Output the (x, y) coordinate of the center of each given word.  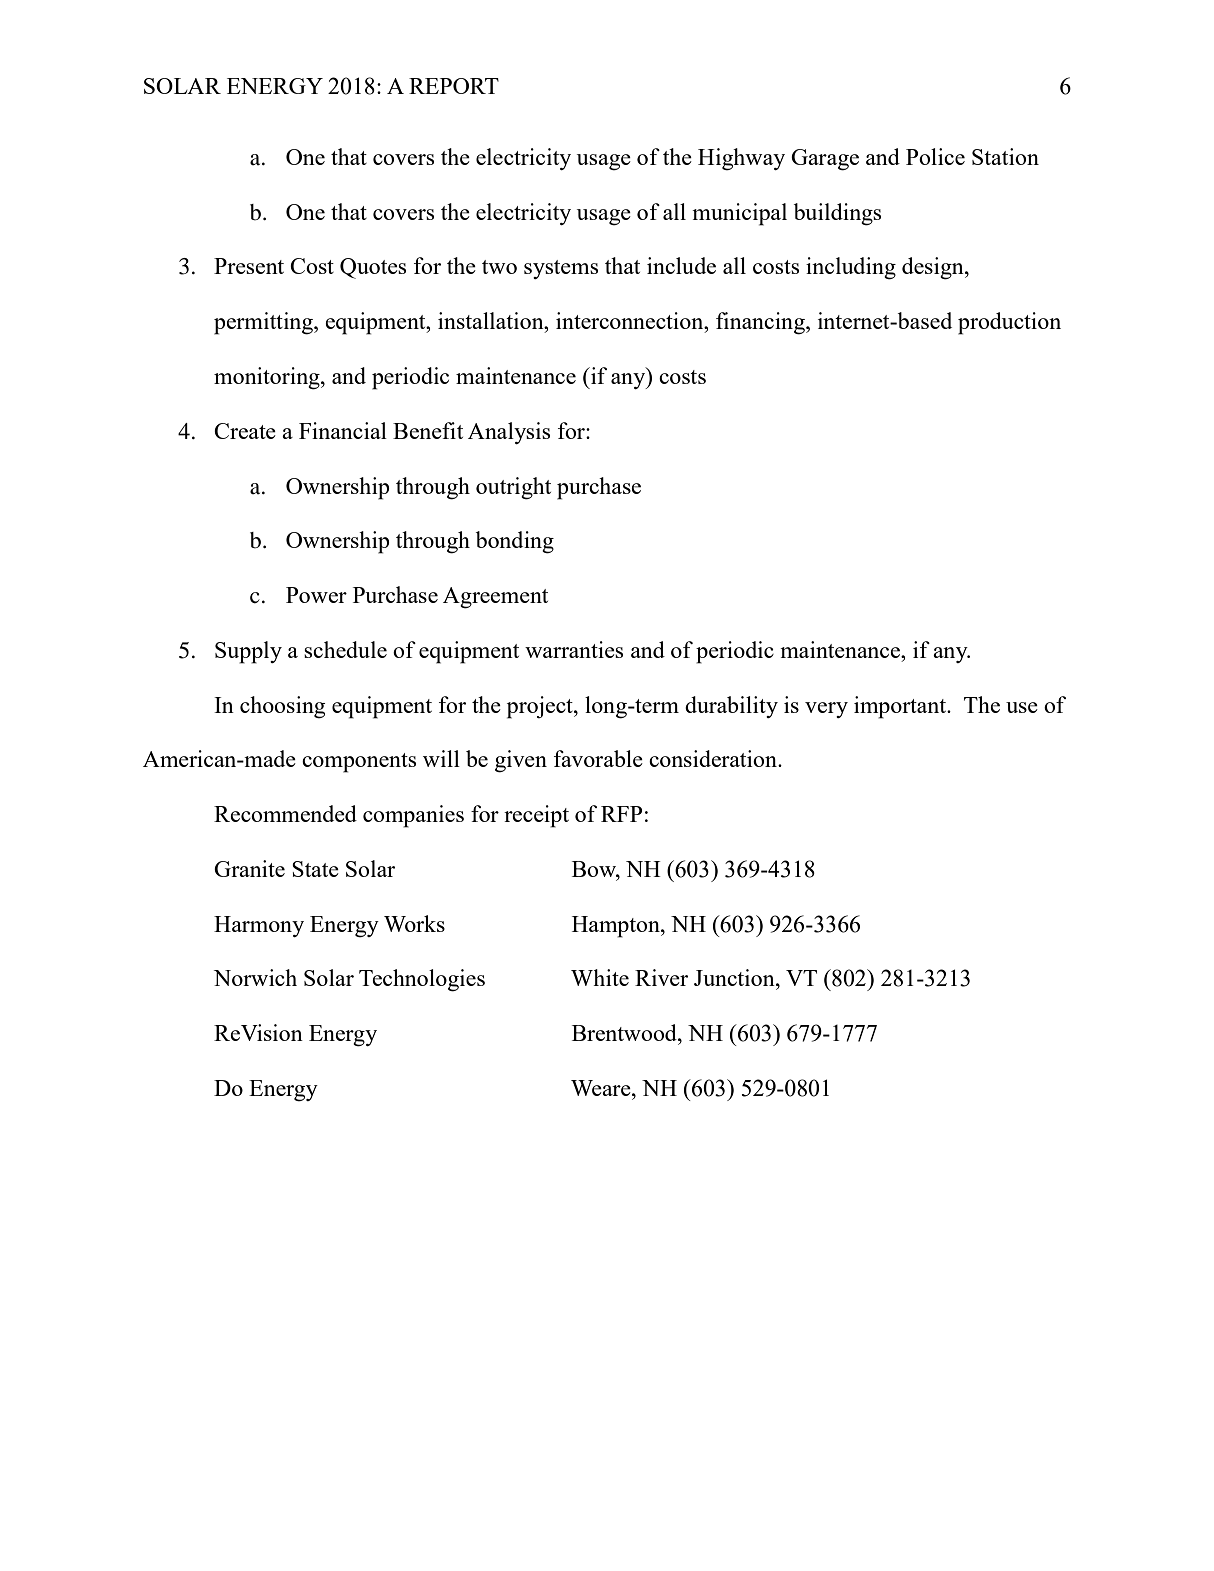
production (1009, 323)
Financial (343, 430)
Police (935, 156)
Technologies (422, 980)
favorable (598, 758)
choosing (283, 707)
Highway (741, 159)
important (901, 707)
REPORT (454, 86)
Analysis (509, 433)
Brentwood (625, 1032)
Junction (735, 977)
